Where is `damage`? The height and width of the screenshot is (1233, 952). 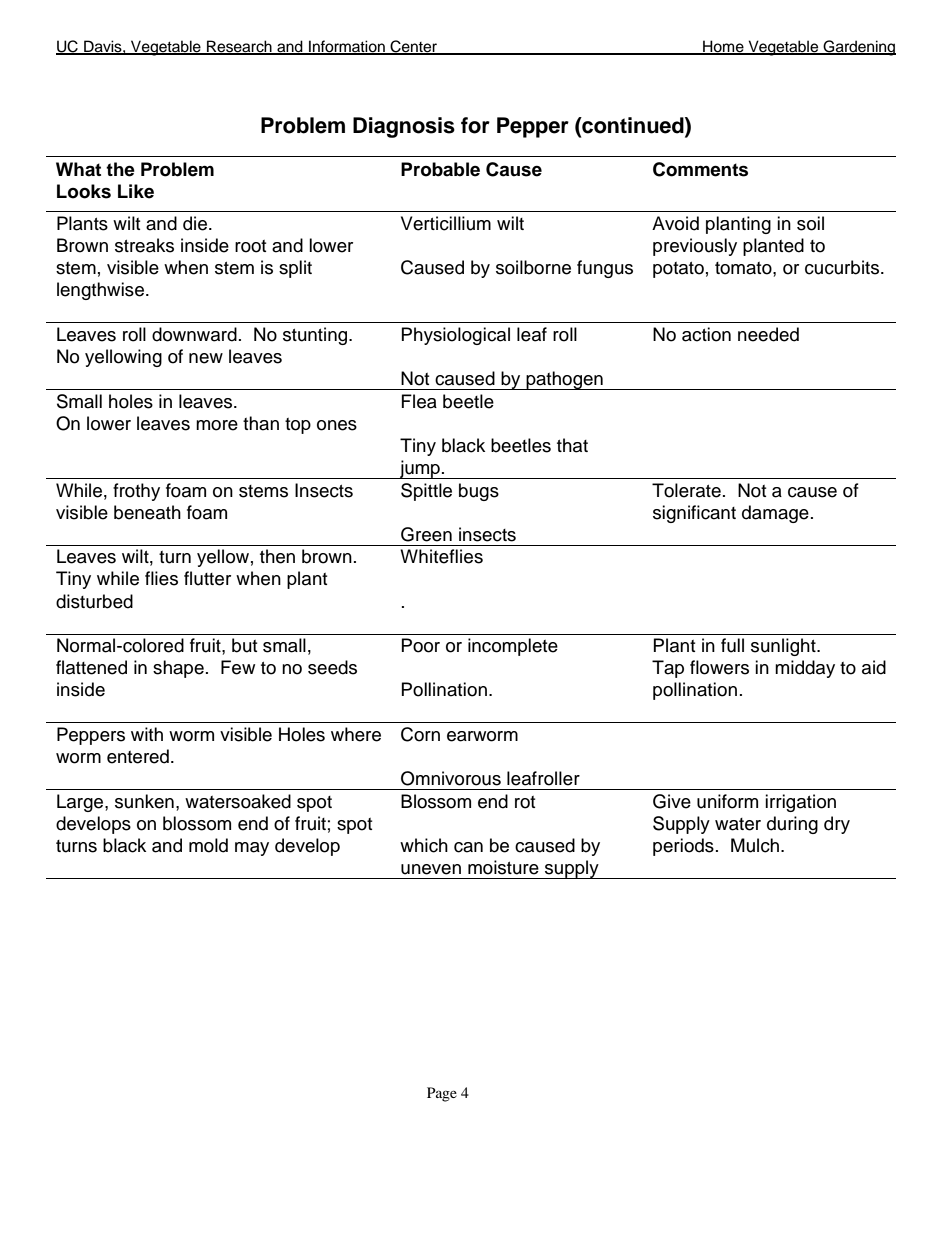 damage is located at coordinates (775, 514).
